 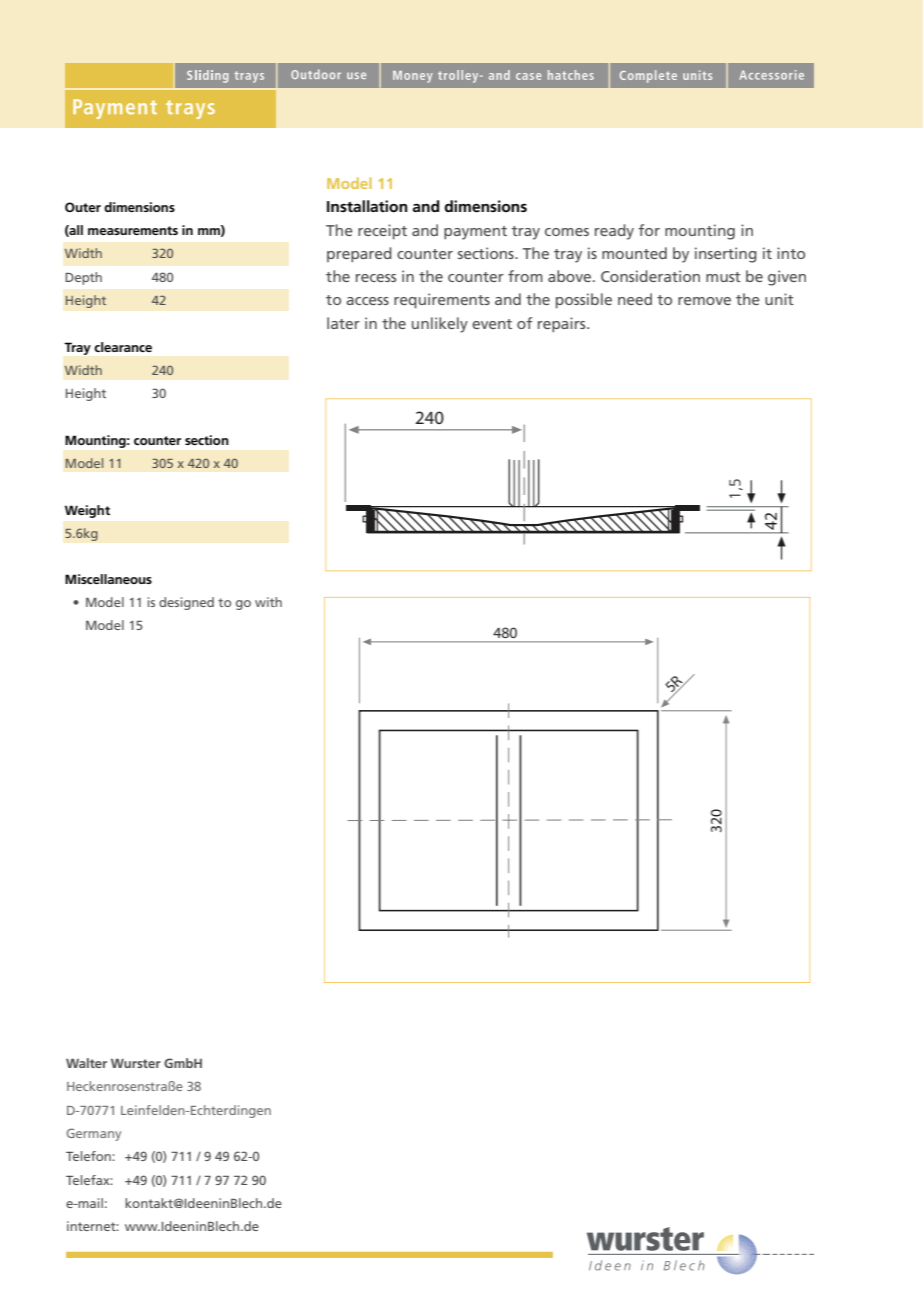 What do you see at coordinates (186, 603) in the document?
I see `designed` at bounding box center [186, 603].
